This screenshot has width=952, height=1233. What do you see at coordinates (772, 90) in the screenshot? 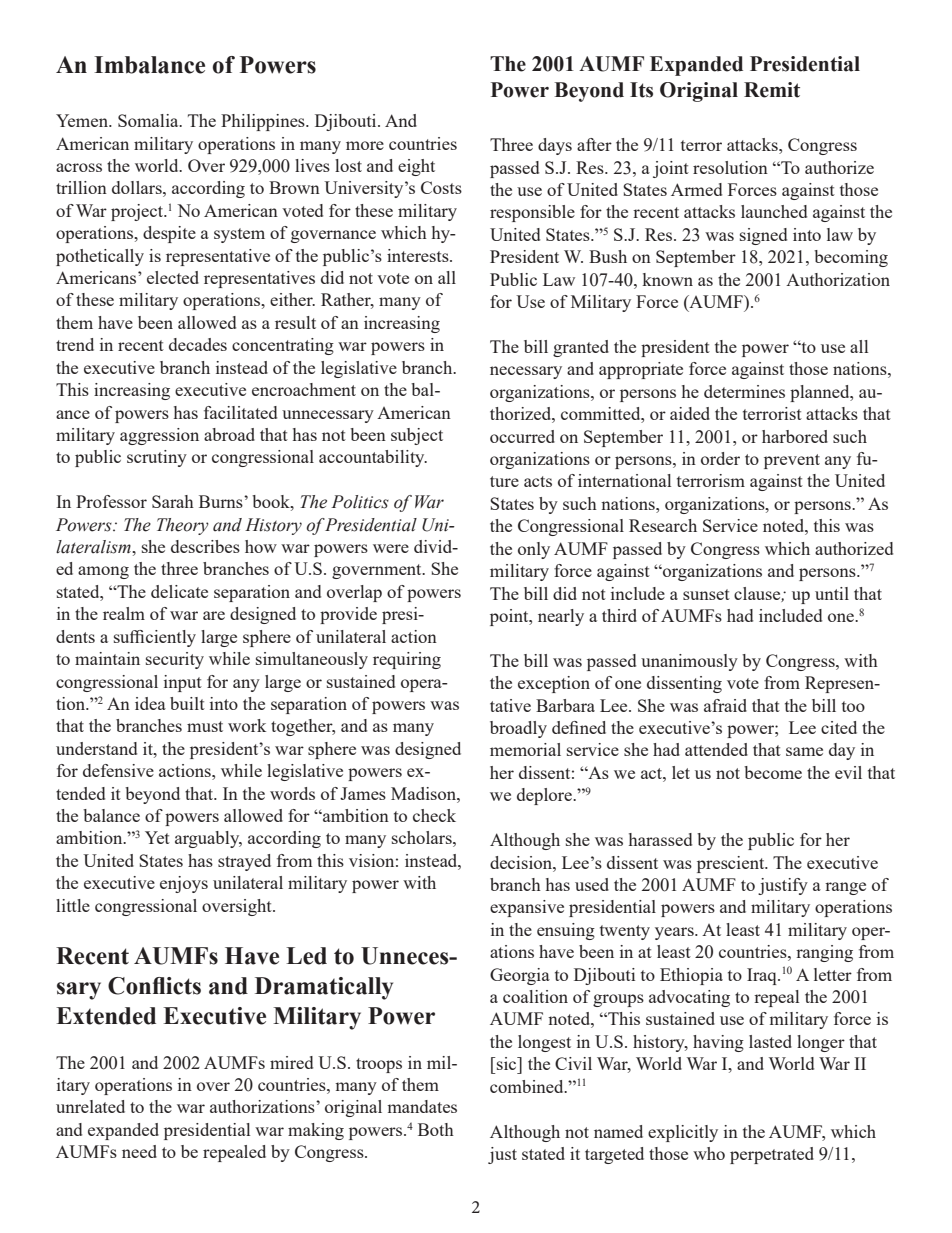
I see `Remit` at bounding box center [772, 90].
